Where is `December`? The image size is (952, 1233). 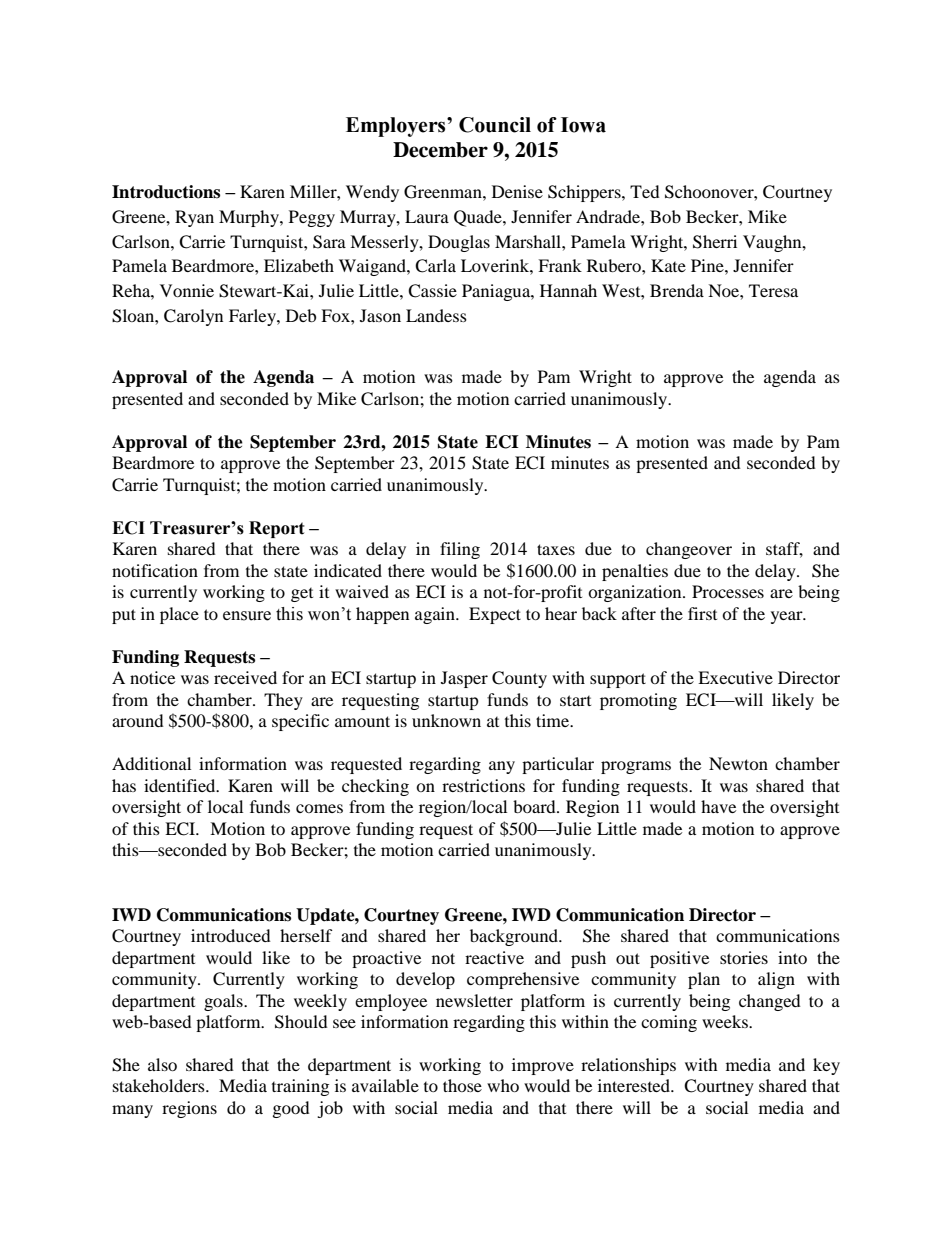 December is located at coordinates (440, 150).
